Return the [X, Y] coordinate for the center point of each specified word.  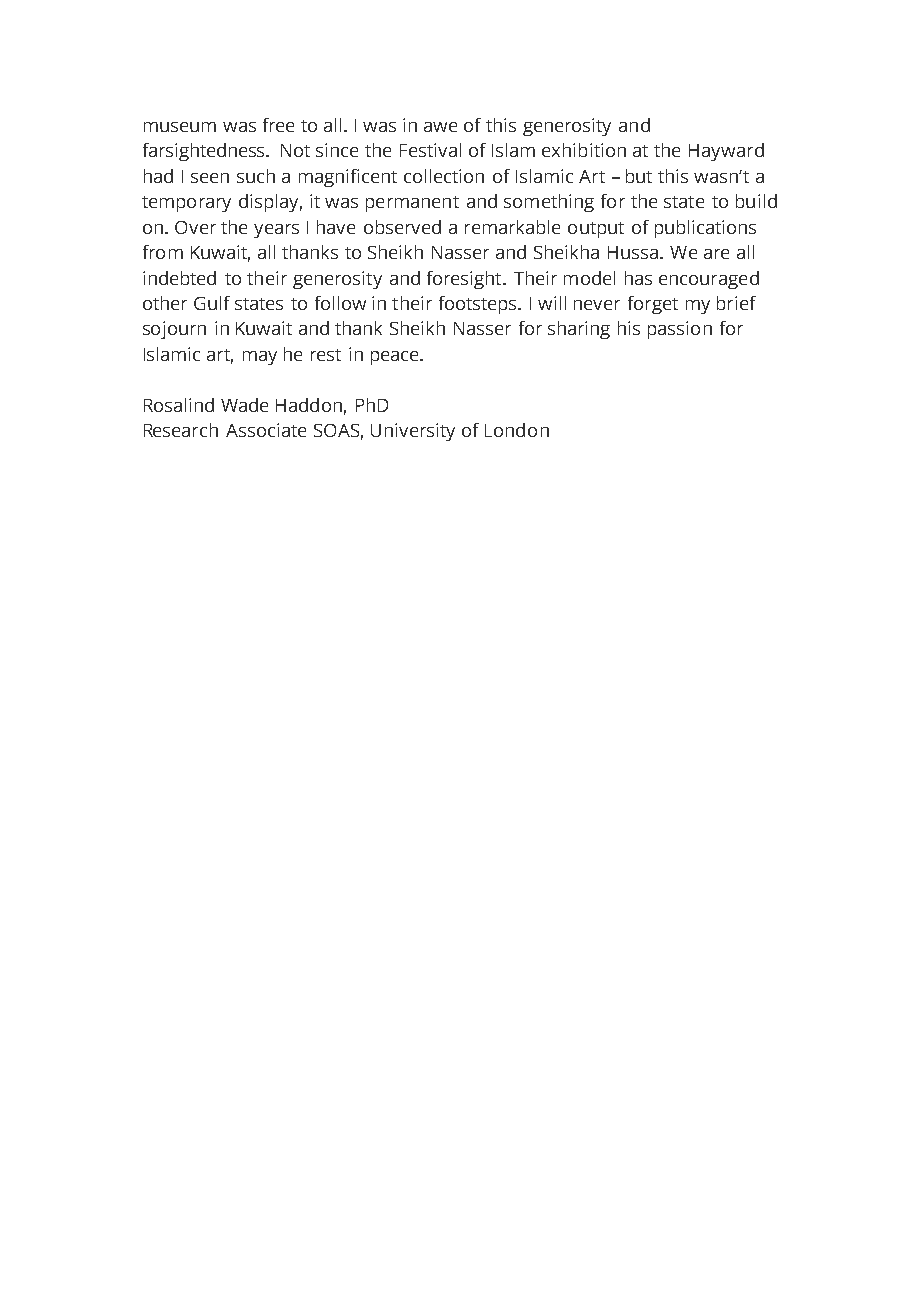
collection [444, 176]
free [278, 125]
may [260, 358]
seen [210, 178]
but [639, 176]
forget [653, 305]
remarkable [512, 227]
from [163, 252]
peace [396, 358]
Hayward [726, 152]
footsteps [479, 305]
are [716, 254]
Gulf [212, 303]
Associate [266, 430]
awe [440, 127]
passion [680, 330]
